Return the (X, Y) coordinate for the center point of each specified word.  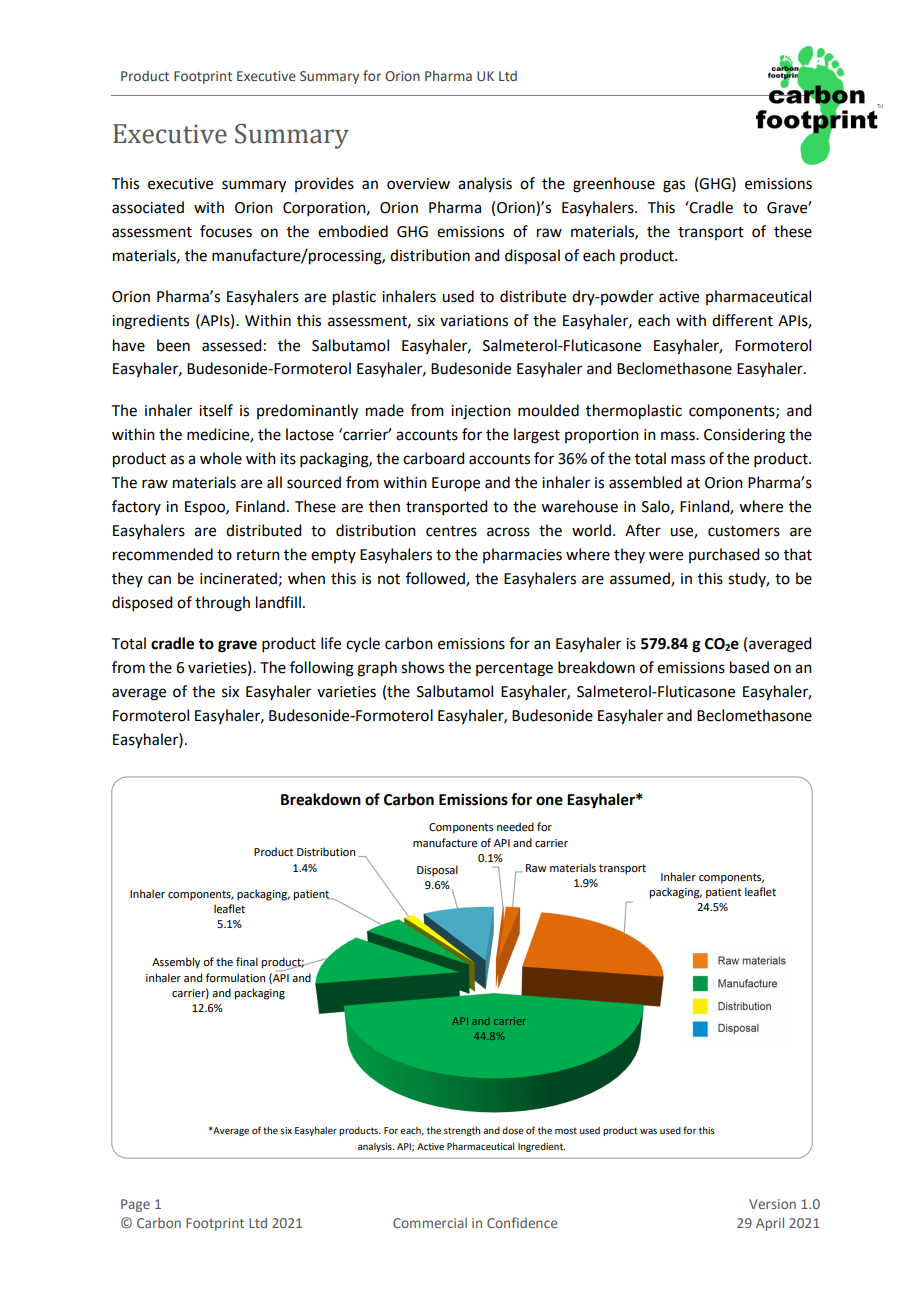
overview (418, 184)
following (322, 669)
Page (135, 1205)
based (749, 667)
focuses (226, 231)
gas (674, 186)
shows (422, 667)
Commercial (430, 1223)
